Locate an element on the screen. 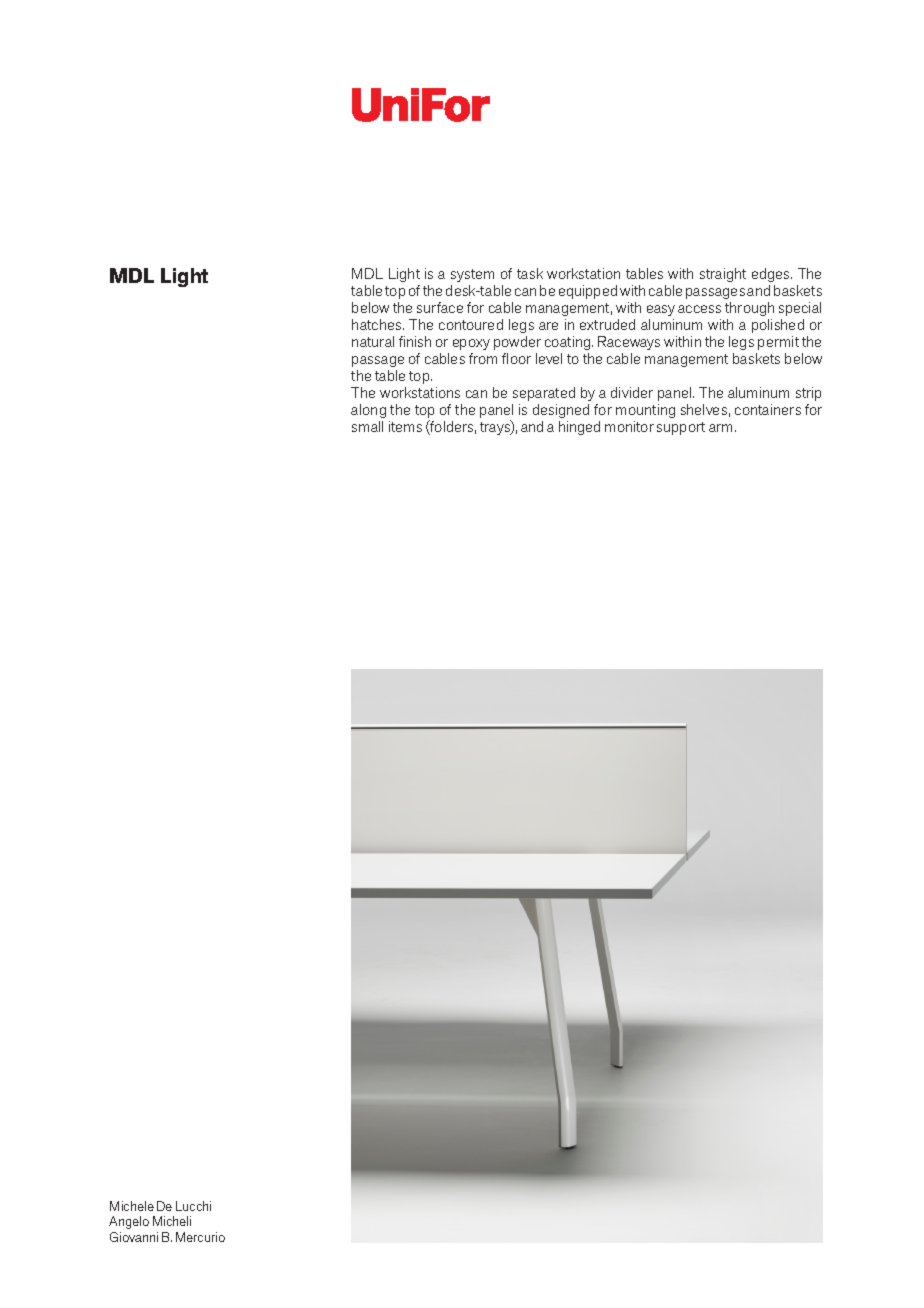  items is located at coordinates (405, 426).
